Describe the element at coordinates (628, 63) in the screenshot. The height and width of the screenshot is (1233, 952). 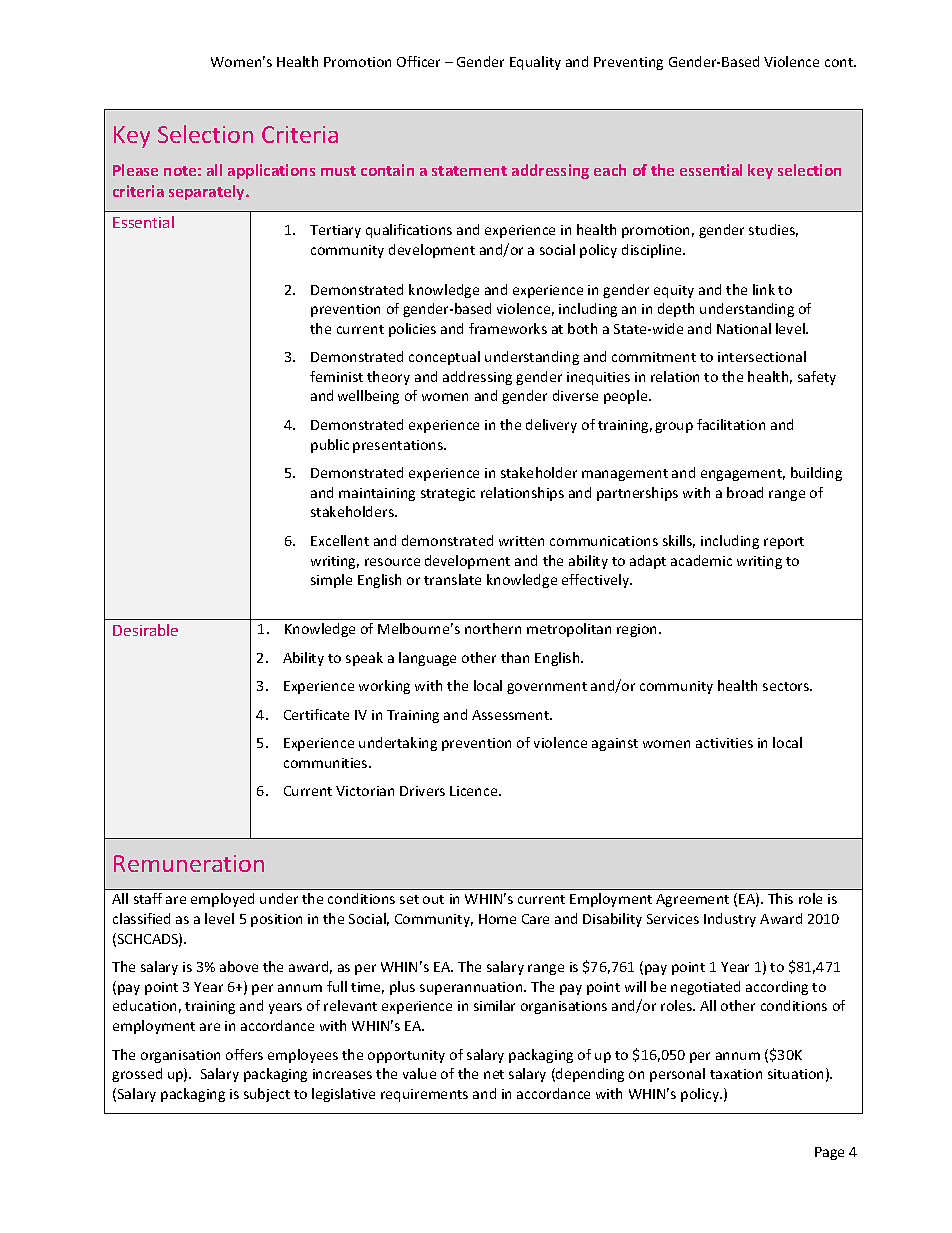
I see `Preventing` at that location.
